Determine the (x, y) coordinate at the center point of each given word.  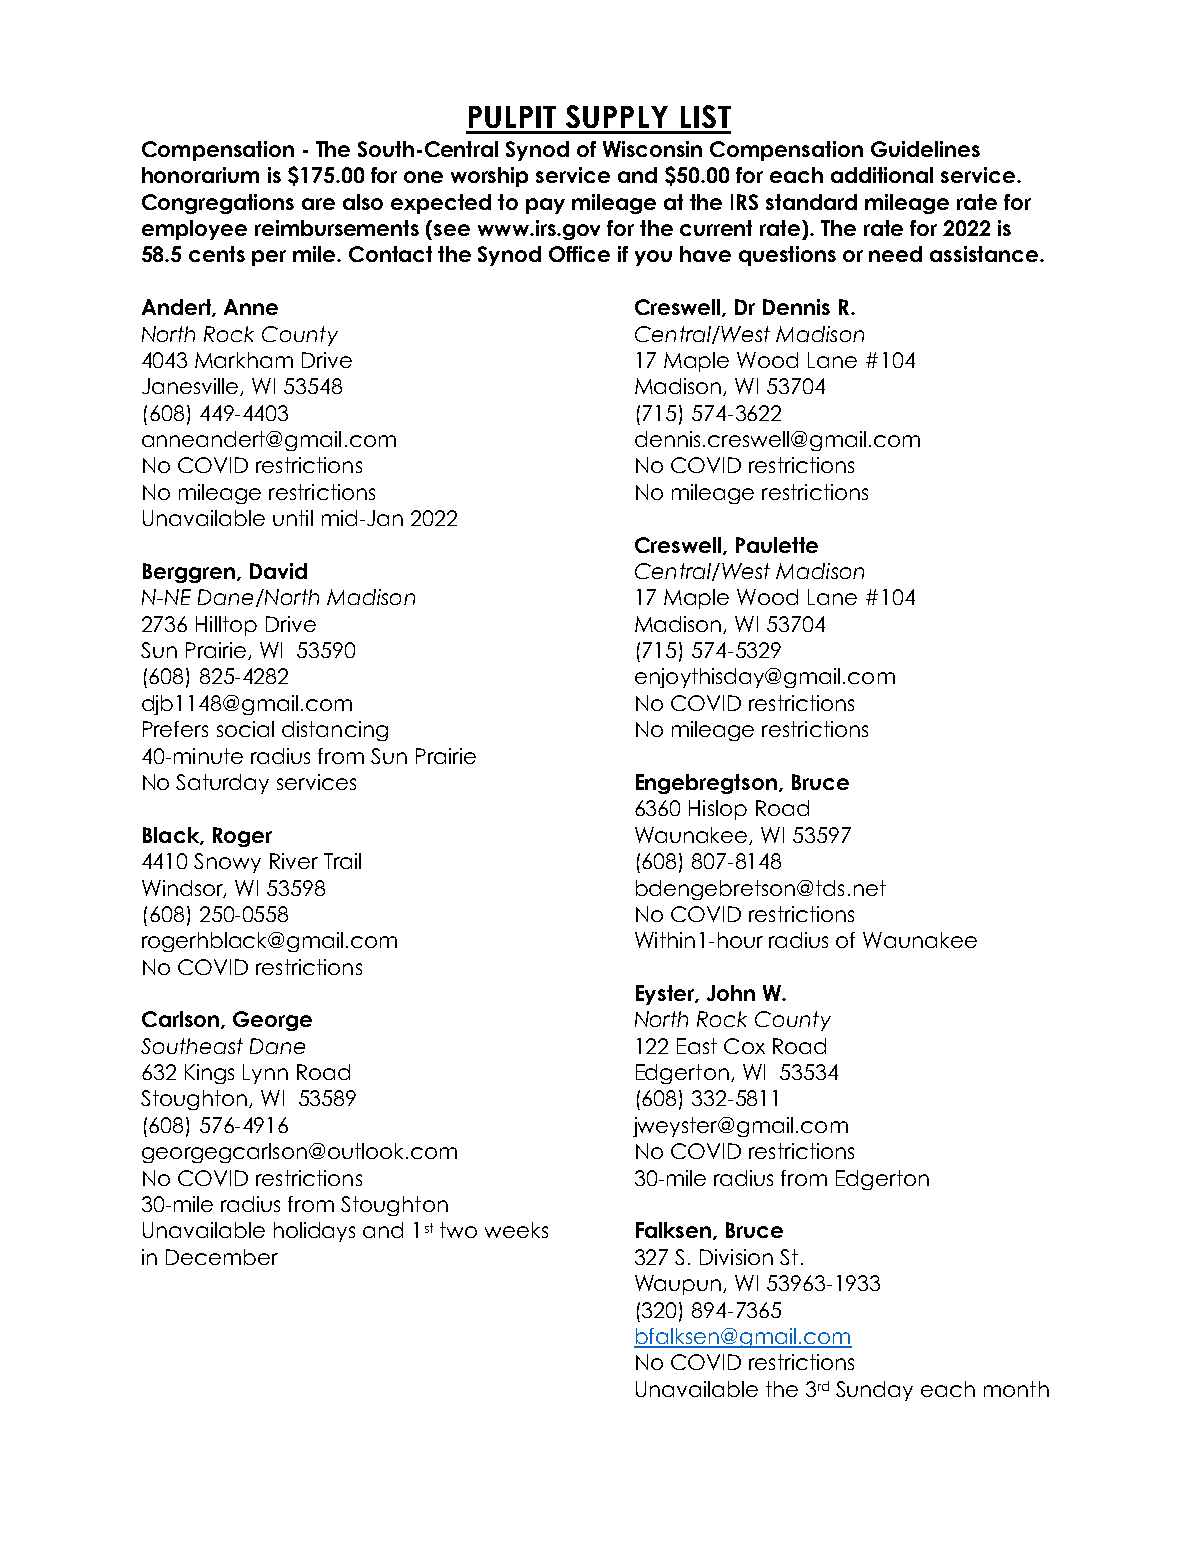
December (222, 1257)
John (731, 993)
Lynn (265, 1074)
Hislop (718, 810)
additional (882, 175)
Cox (744, 1046)
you (653, 258)
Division (736, 1257)
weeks (516, 1230)
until (293, 518)
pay (545, 206)
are (318, 204)
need (895, 254)
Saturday (222, 784)
